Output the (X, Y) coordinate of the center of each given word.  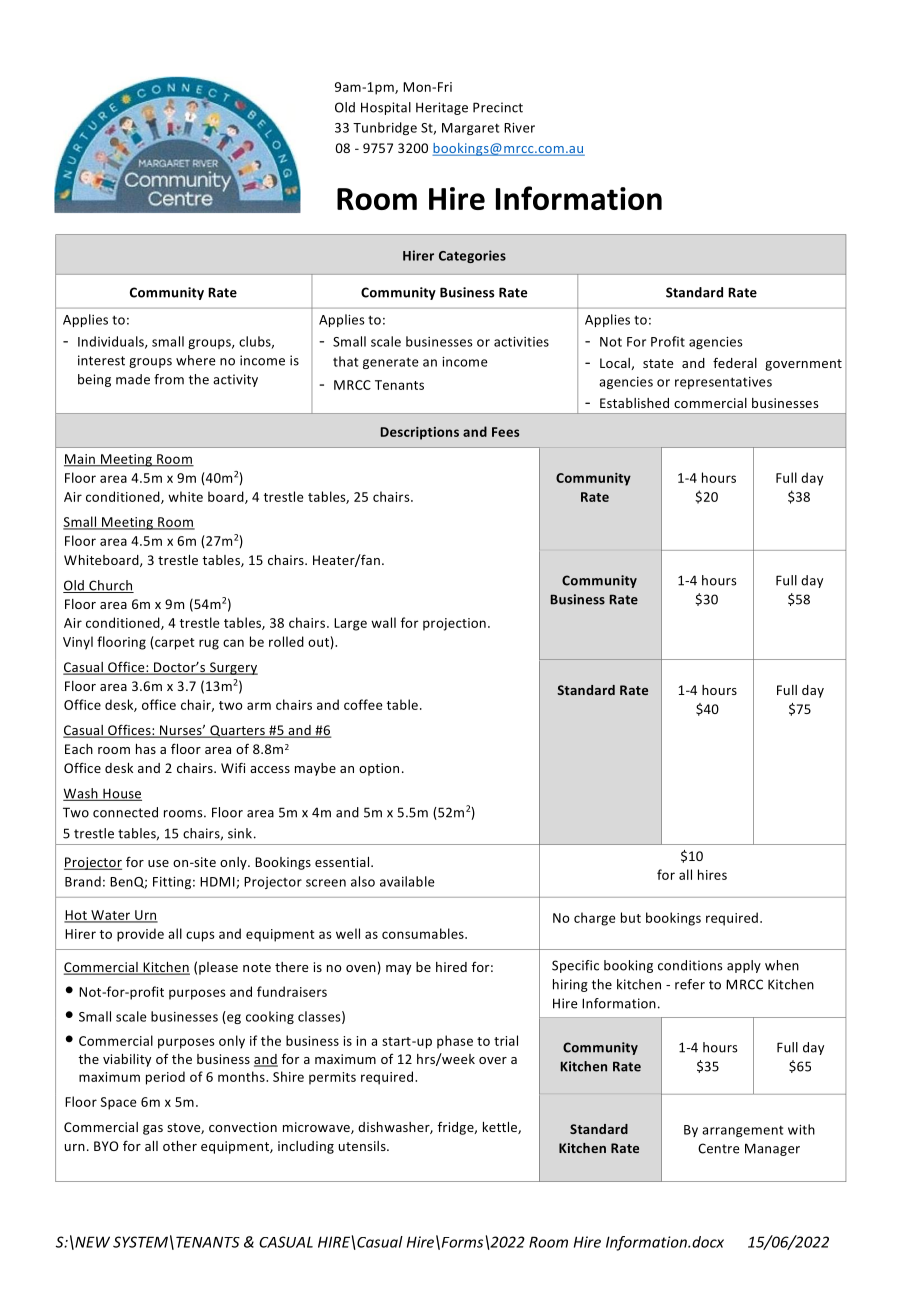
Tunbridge (385, 128)
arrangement (742, 1131)
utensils (363, 1146)
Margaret (470, 129)
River (519, 128)
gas (153, 1130)
